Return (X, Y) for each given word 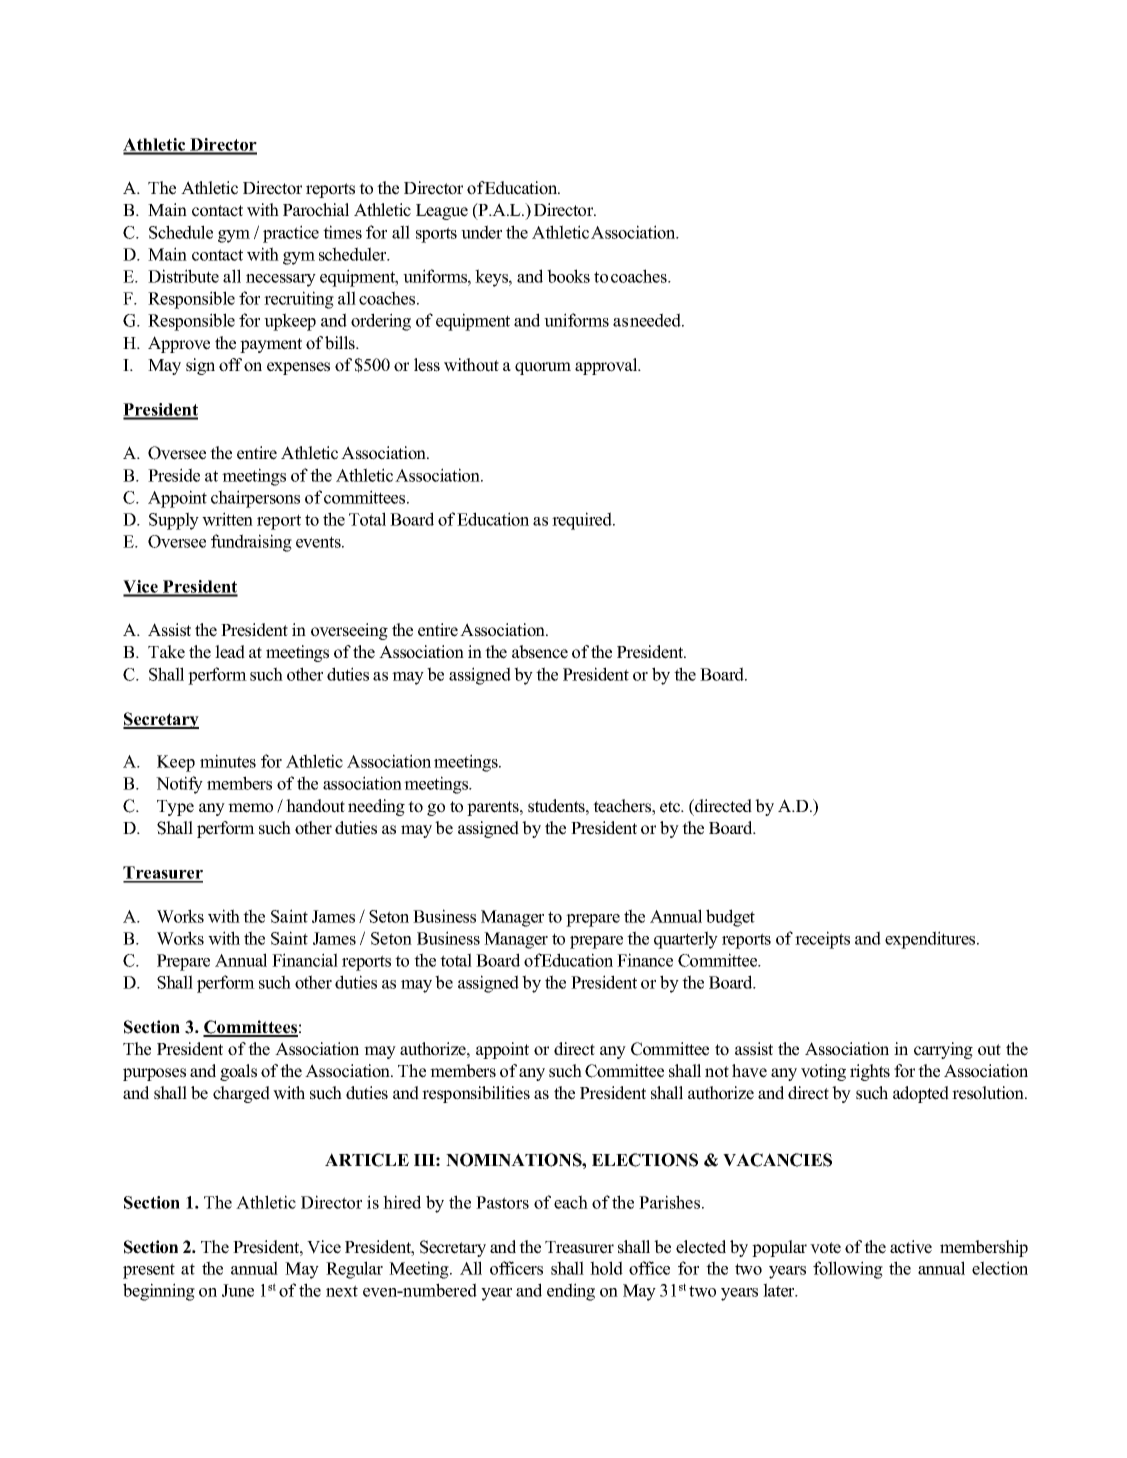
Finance (645, 960)
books (568, 276)
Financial (305, 960)
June (238, 1290)
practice (291, 234)
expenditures (931, 940)
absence (540, 652)
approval (607, 366)
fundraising (251, 543)
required (583, 521)
